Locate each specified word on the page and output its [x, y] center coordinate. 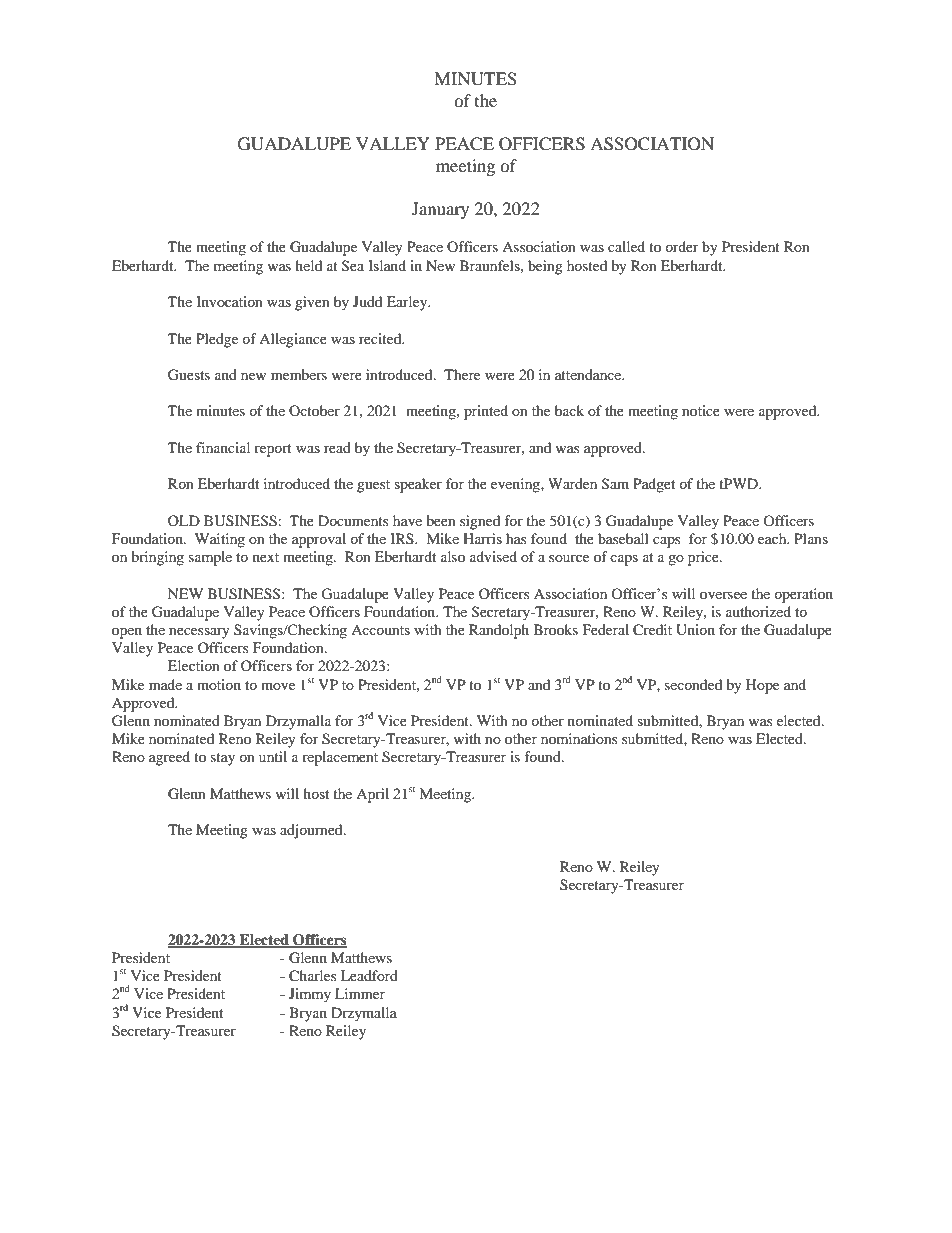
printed [486, 412]
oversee [723, 595]
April [372, 795]
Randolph [499, 631]
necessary [199, 633]
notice [701, 410]
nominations [579, 738]
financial [223, 447]
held [308, 265]
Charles [312, 976]
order [682, 246]
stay [223, 759]
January [440, 210]
